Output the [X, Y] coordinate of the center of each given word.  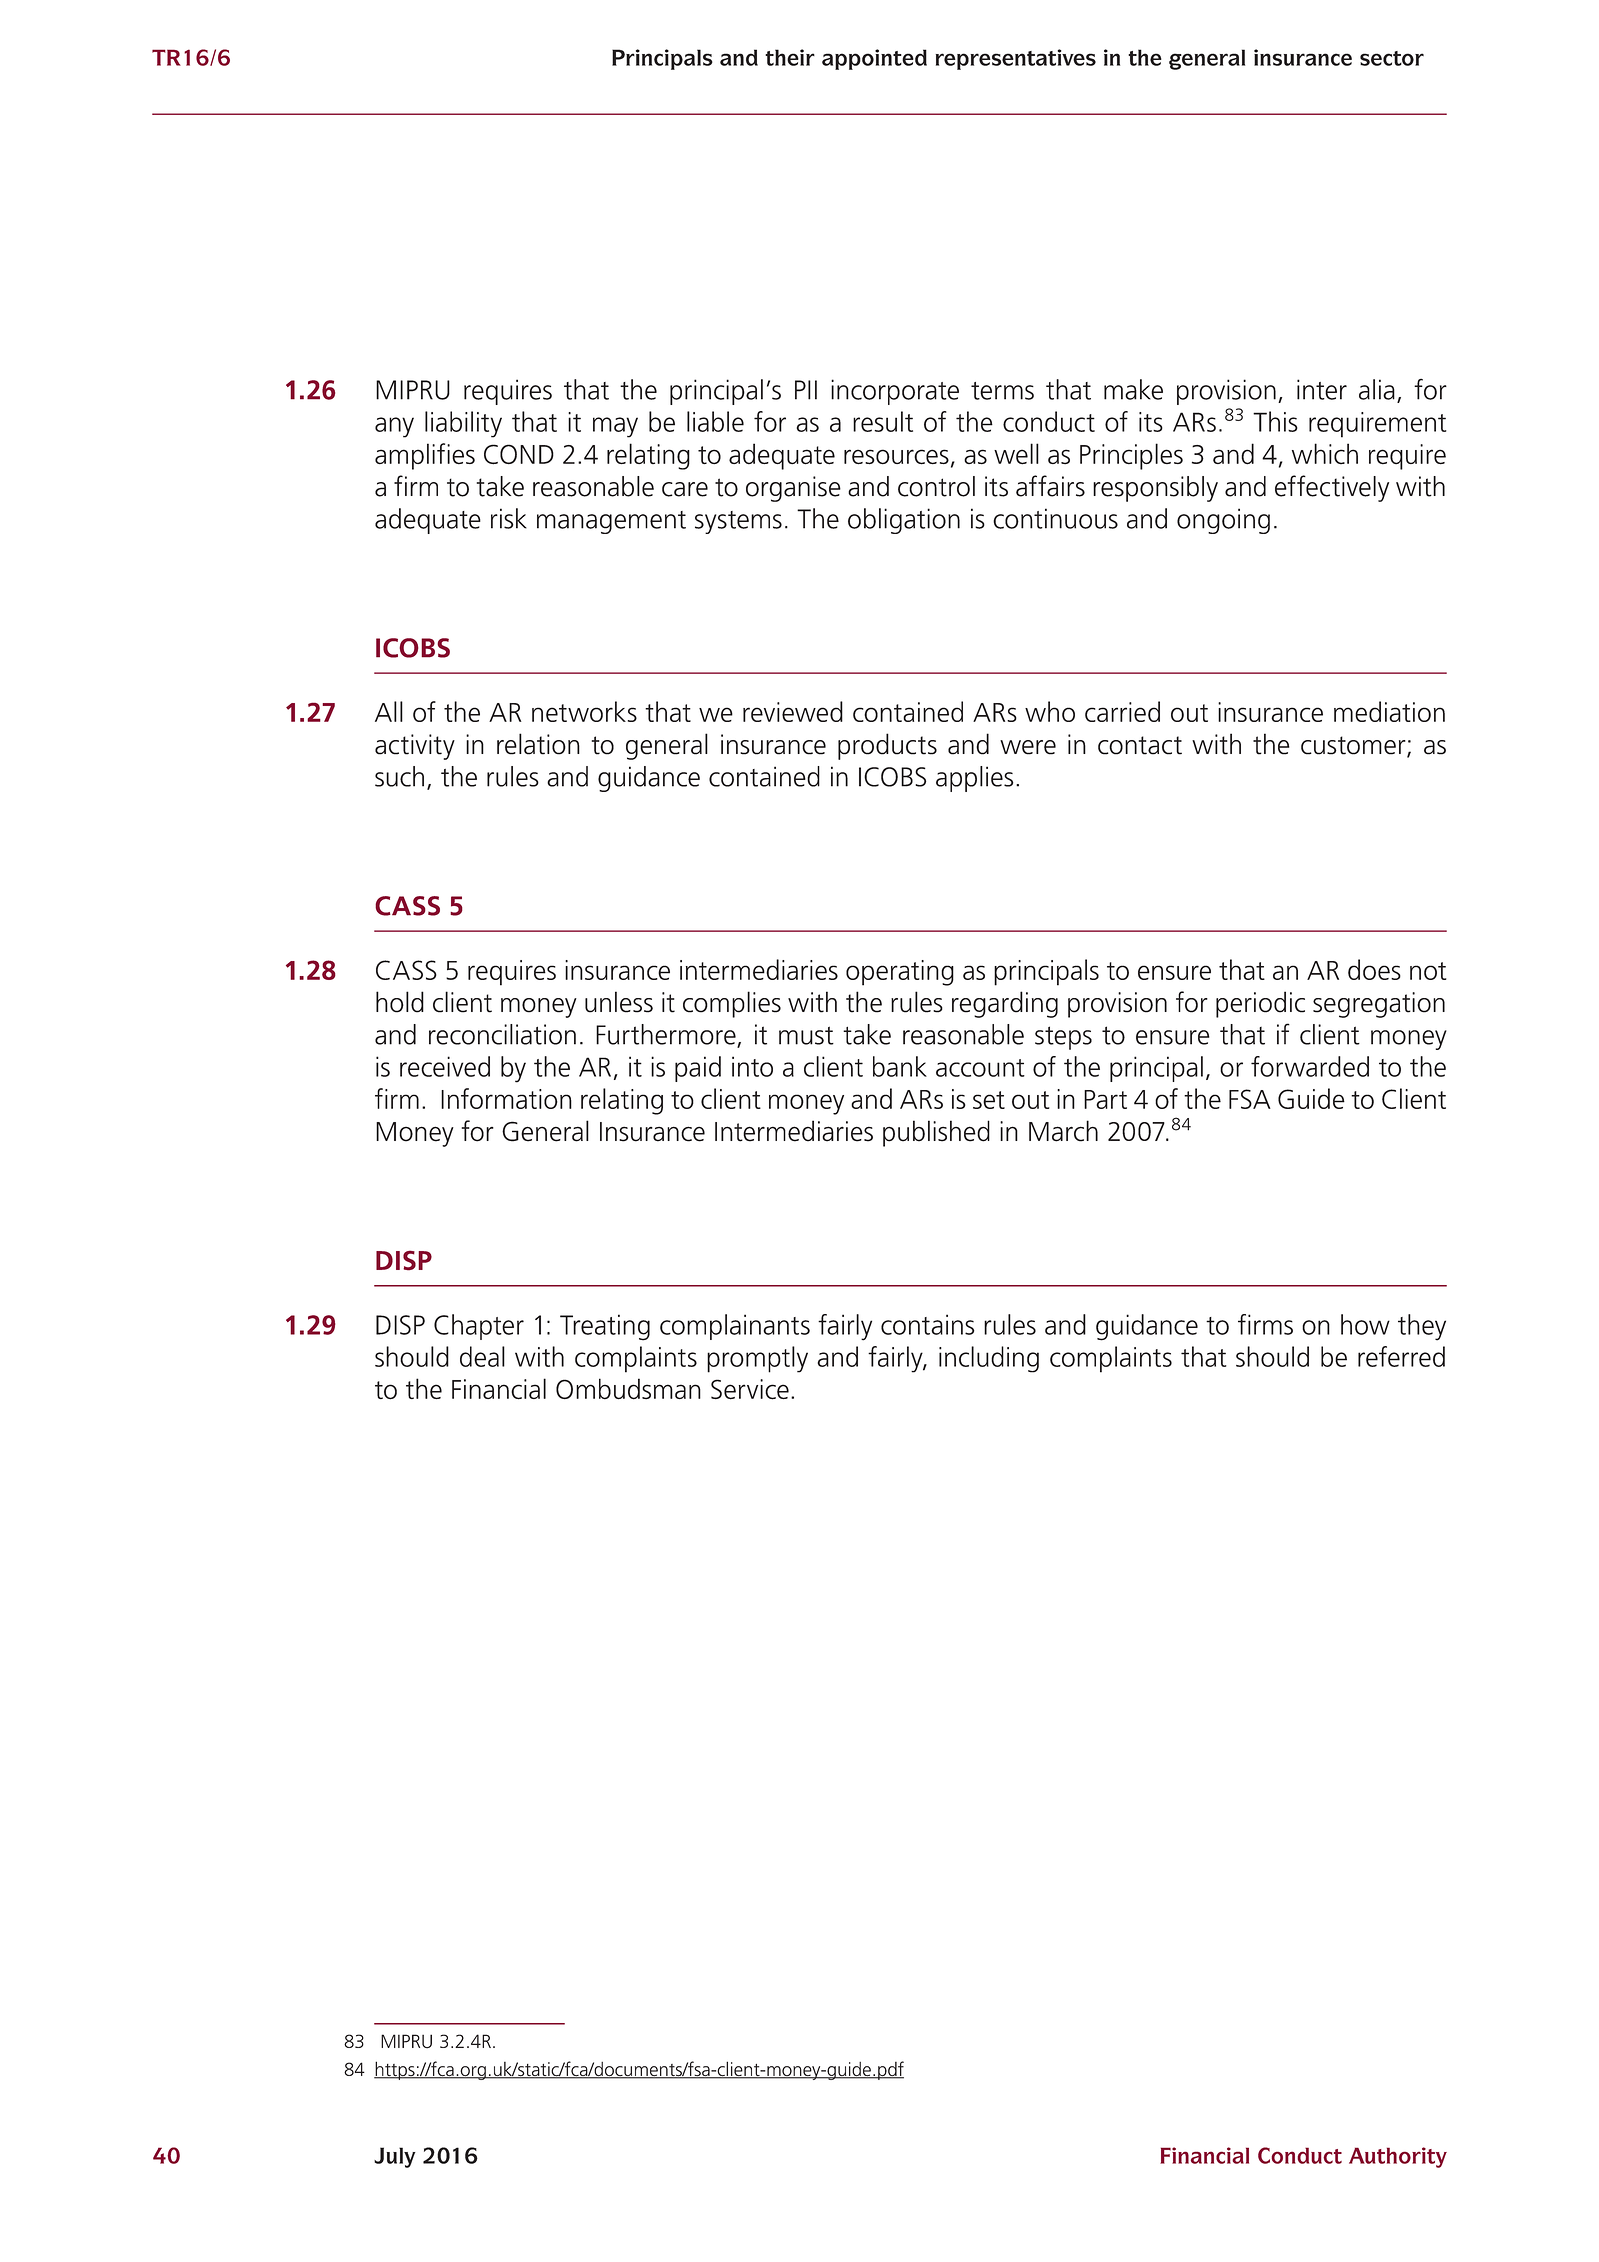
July [395, 2157]
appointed [874, 59]
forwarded [1310, 1066]
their [790, 57]
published [936, 1133]
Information [506, 1098]
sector [1392, 58]
